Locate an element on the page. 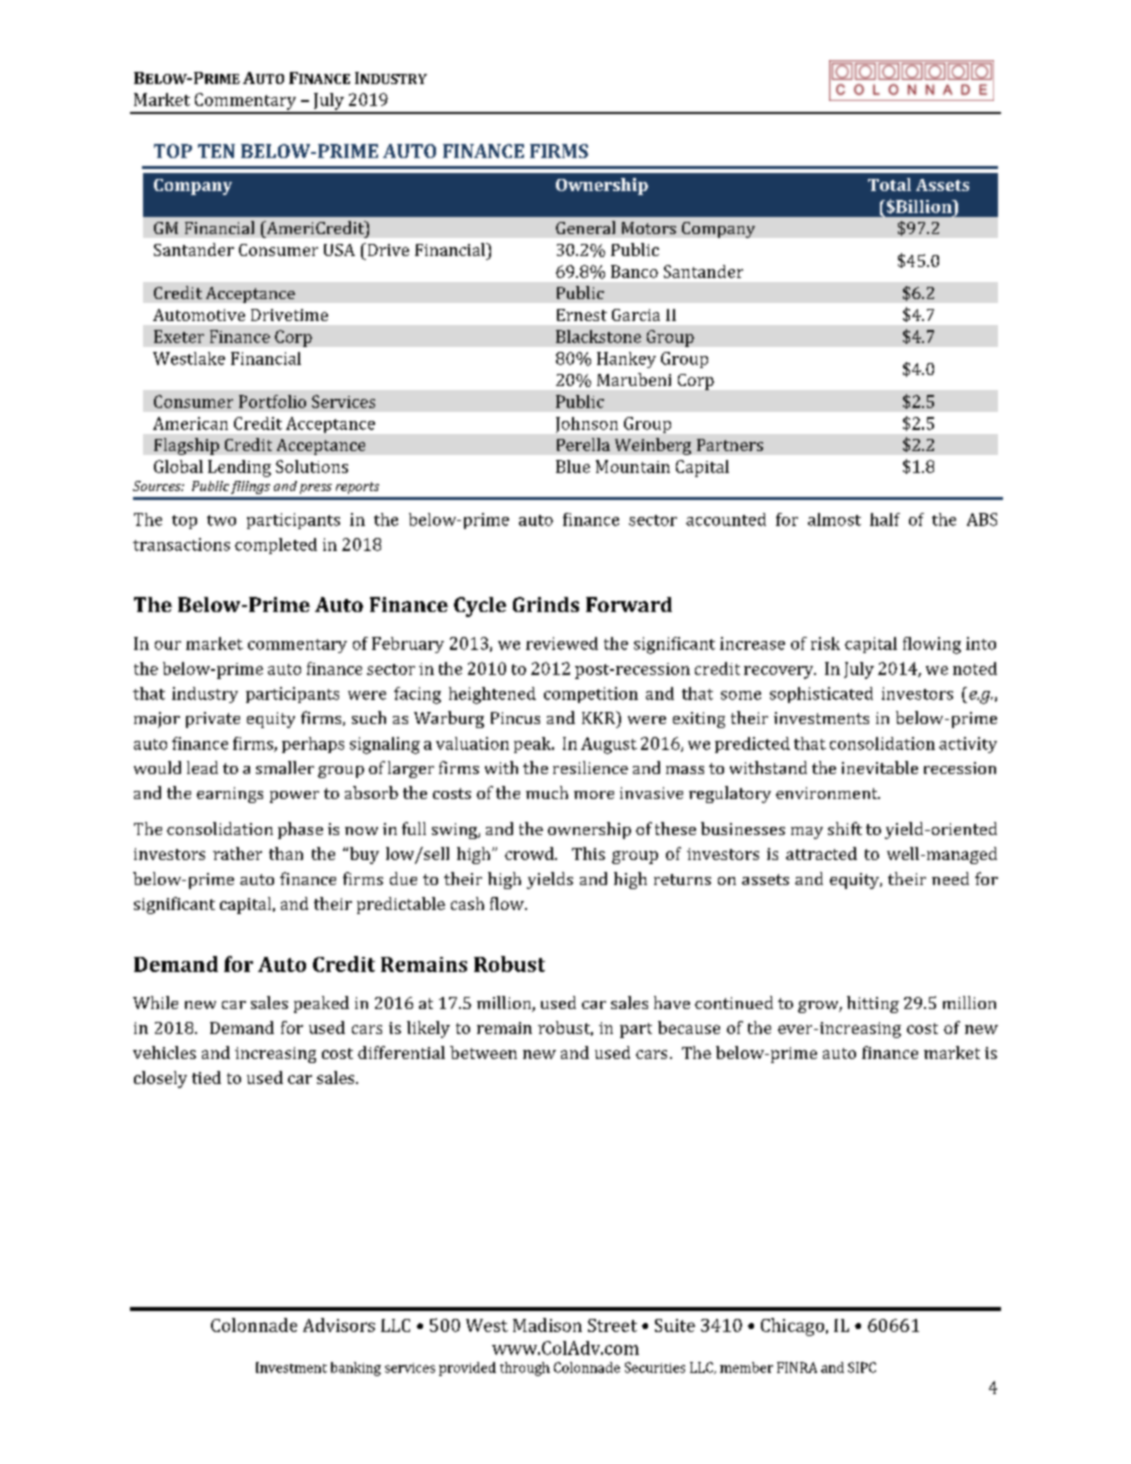 This page has width=1131, height=1464. Lending is located at coordinates (239, 468).
